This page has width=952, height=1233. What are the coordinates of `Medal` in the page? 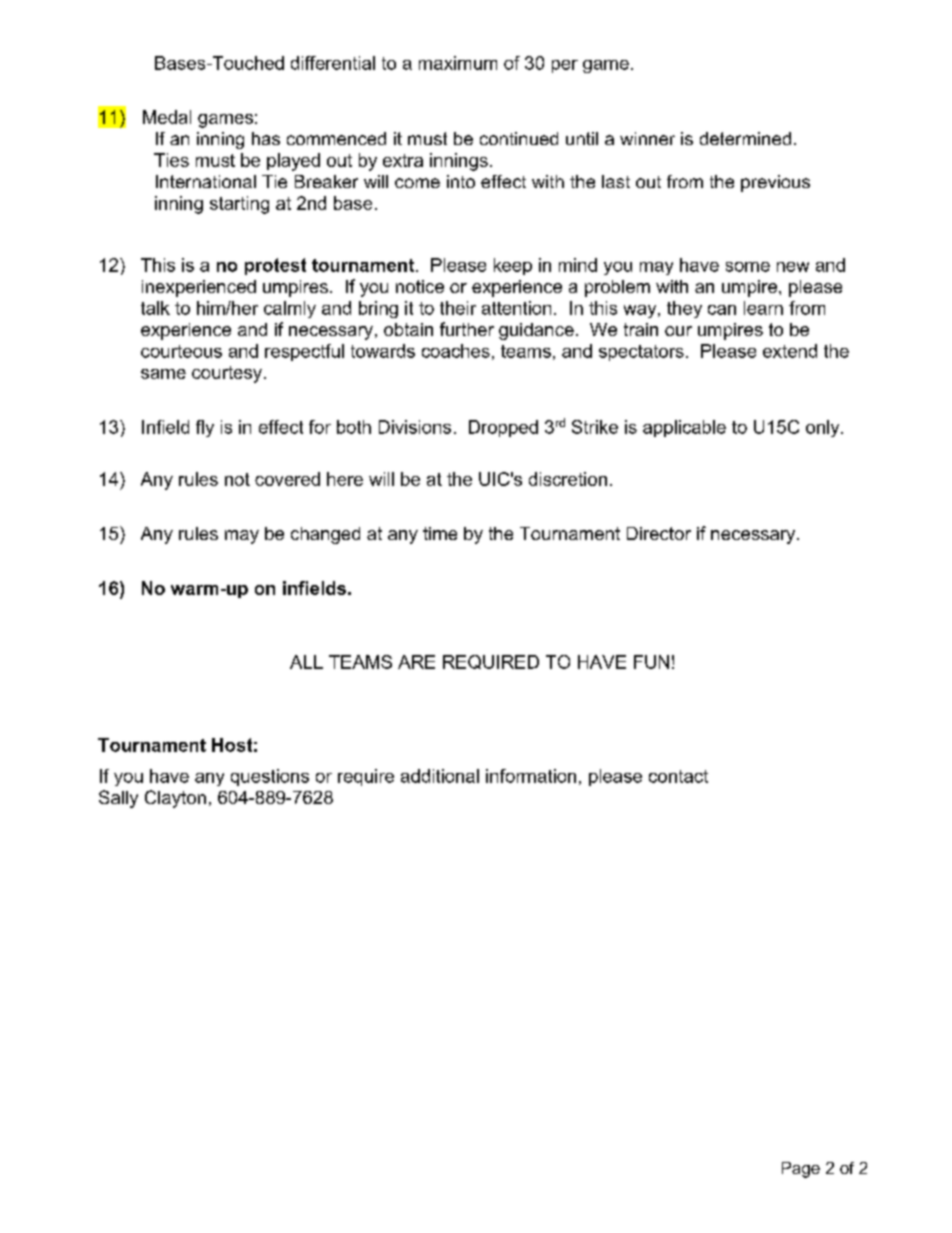 It's located at (167, 117).
